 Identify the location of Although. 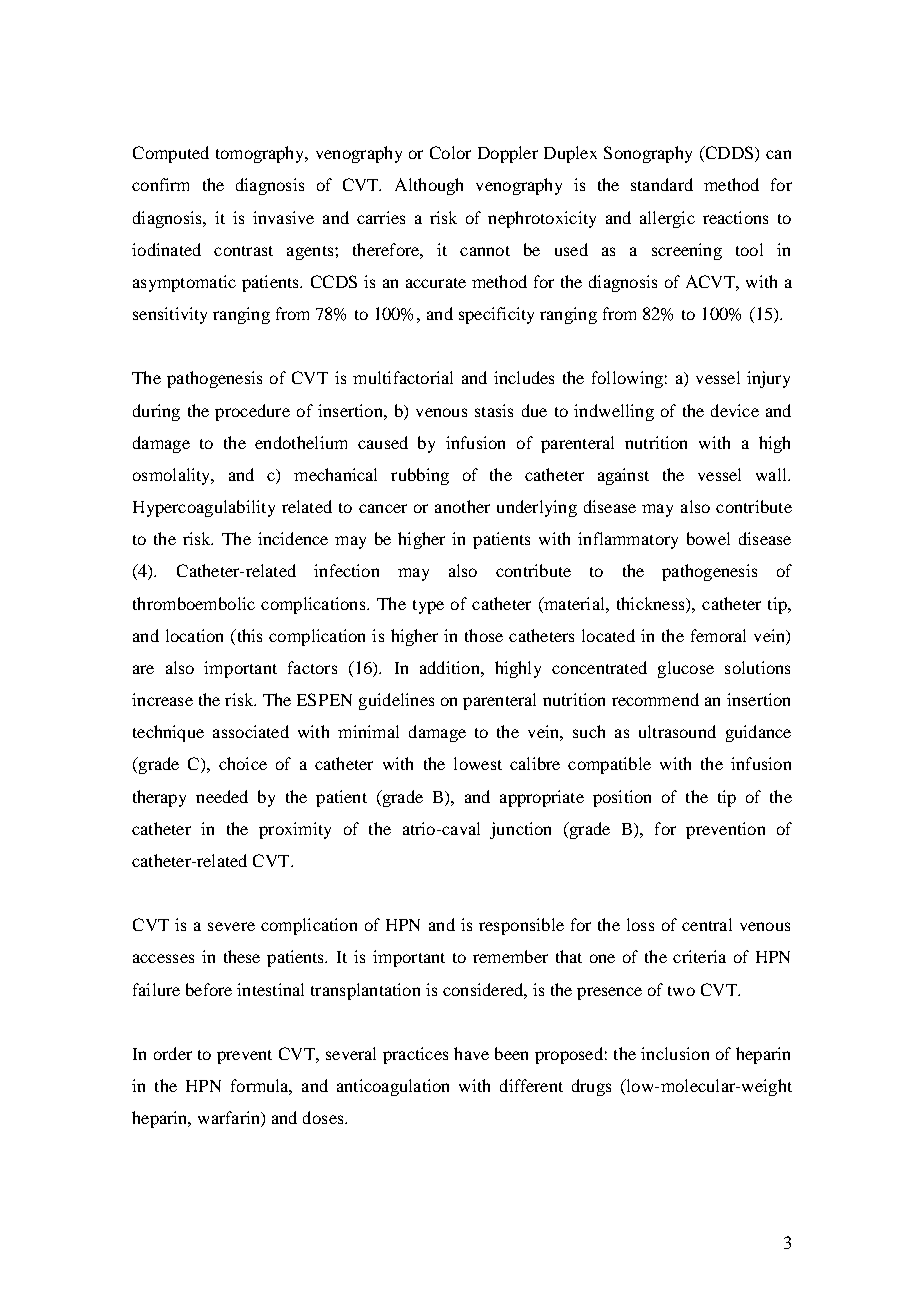
(429, 186).
